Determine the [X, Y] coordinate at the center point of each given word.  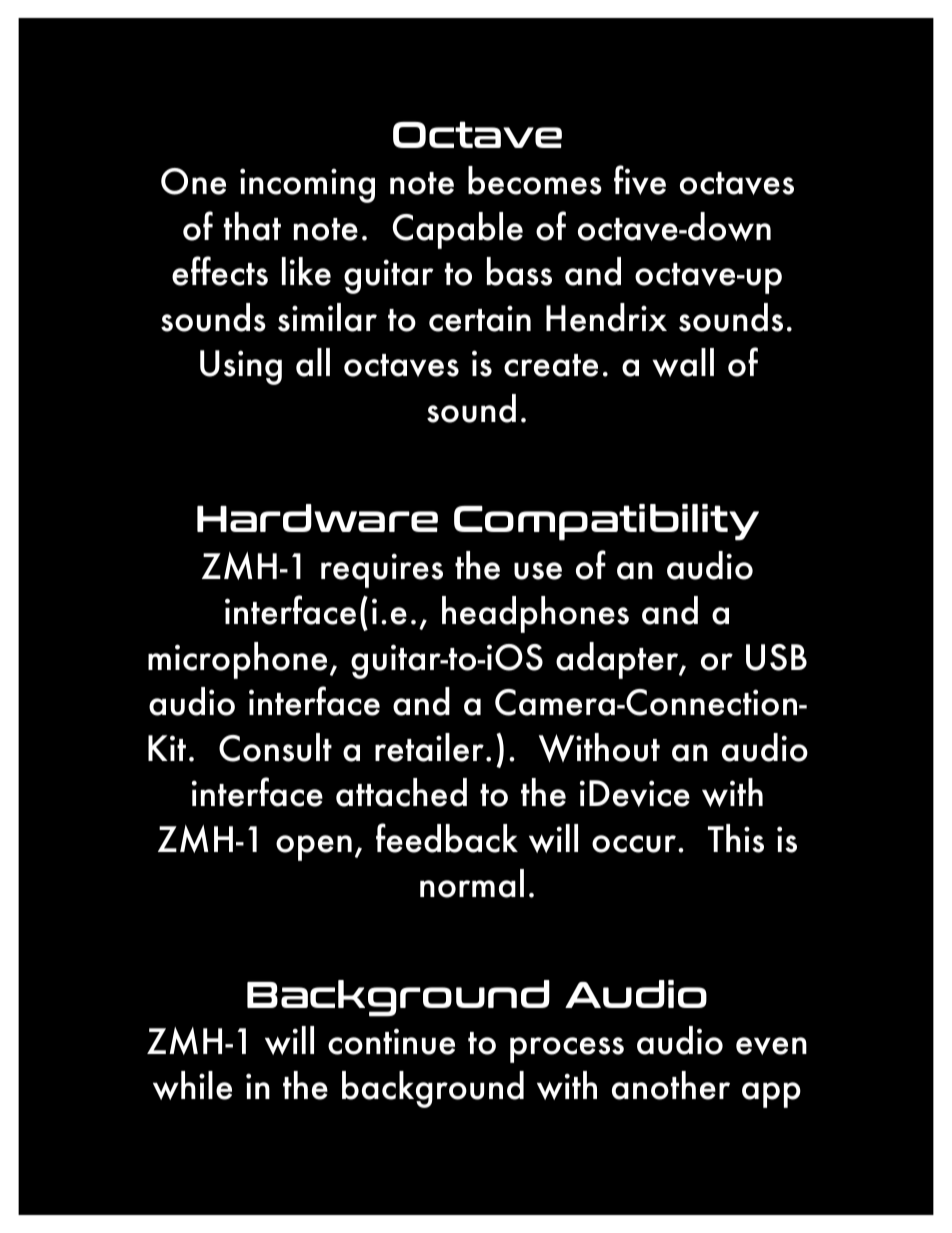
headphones [535, 614]
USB [776, 657]
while [192, 1085]
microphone [237, 660]
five [640, 180]
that [252, 226]
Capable [458, 230]
